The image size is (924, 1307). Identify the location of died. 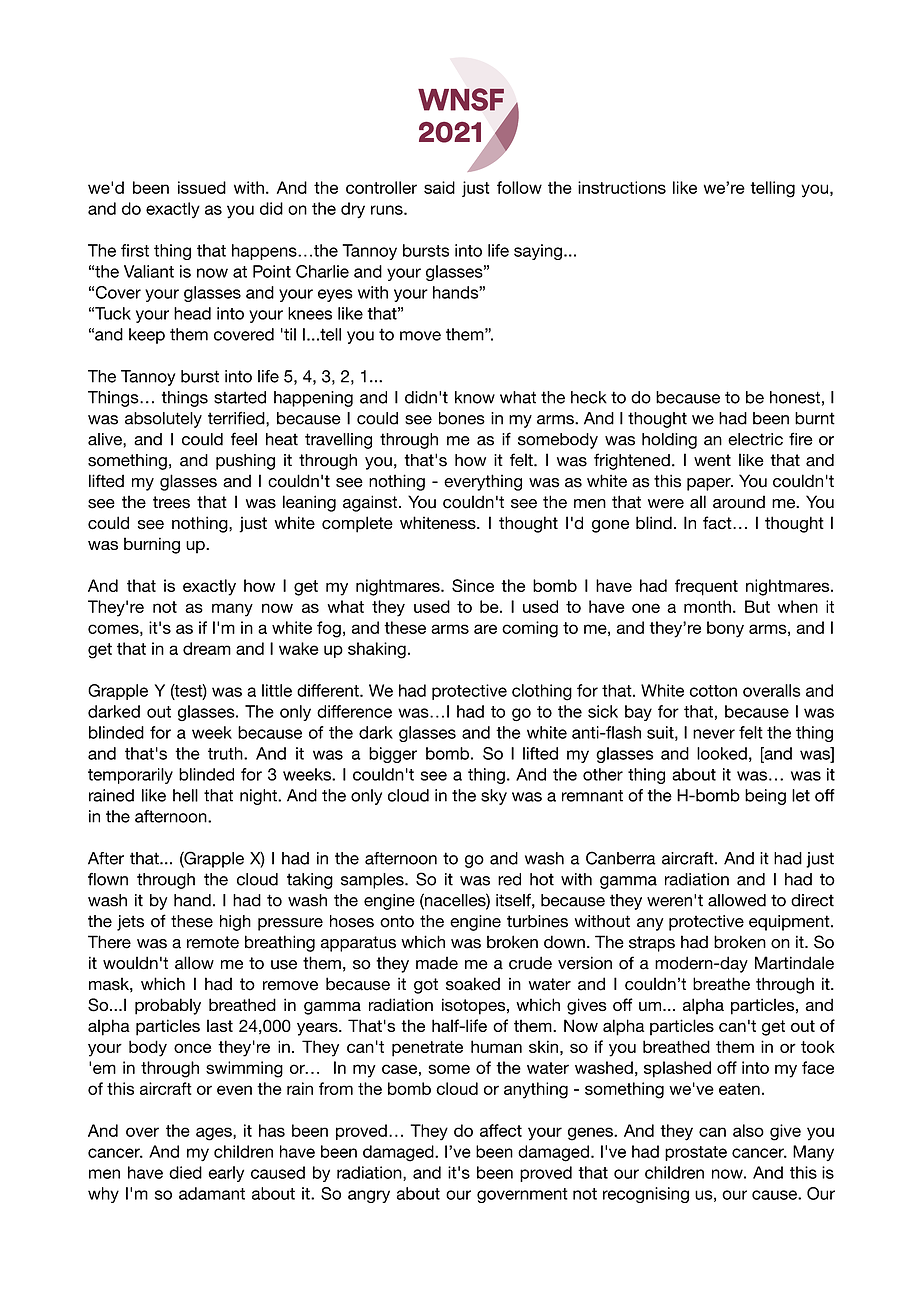
(185, 1172).
